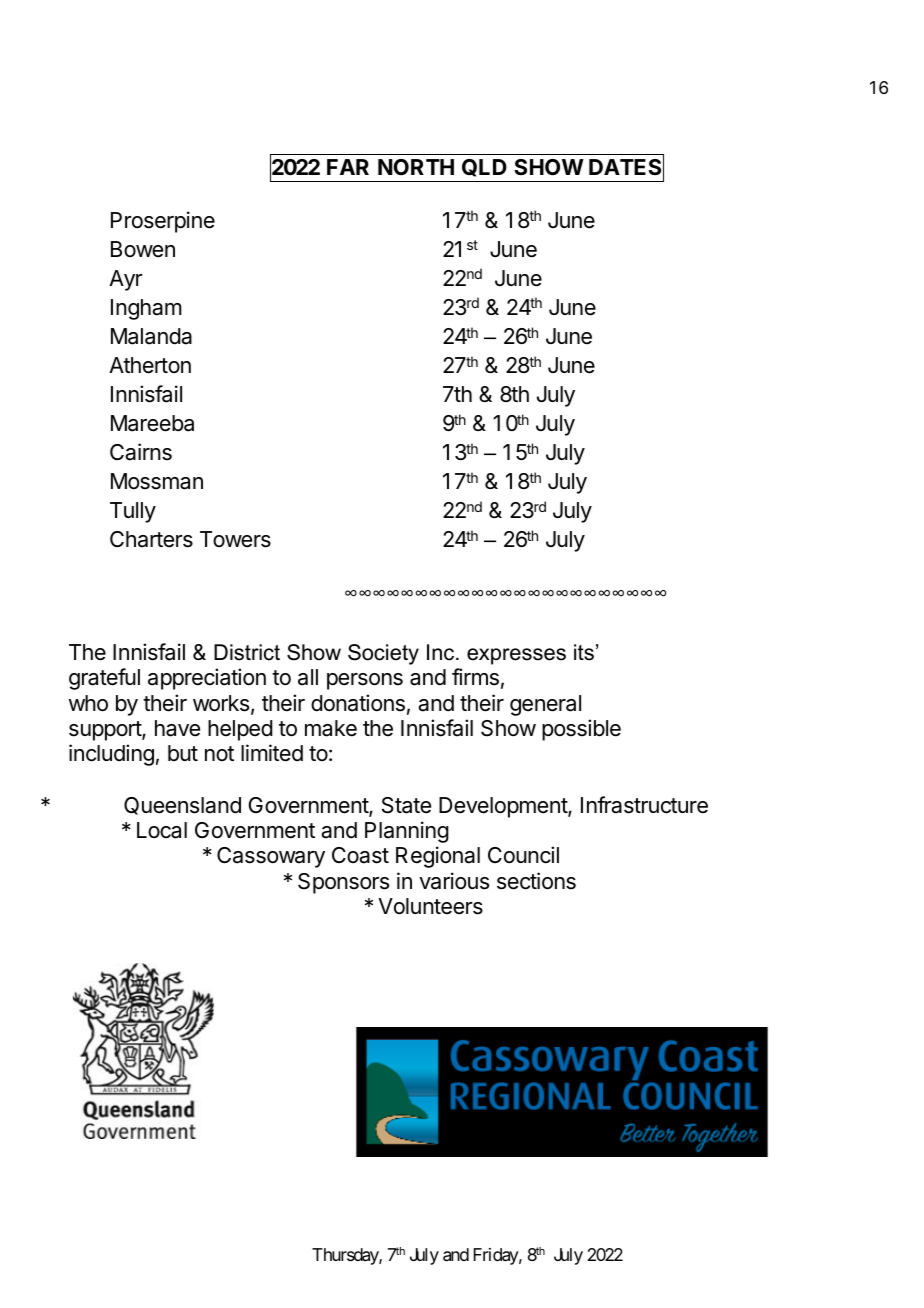 The height and width of the screenshot is (1308, 924). Describe the element at coordinates (141, 452) in the screenshot. I see `Cairns` at that location.
